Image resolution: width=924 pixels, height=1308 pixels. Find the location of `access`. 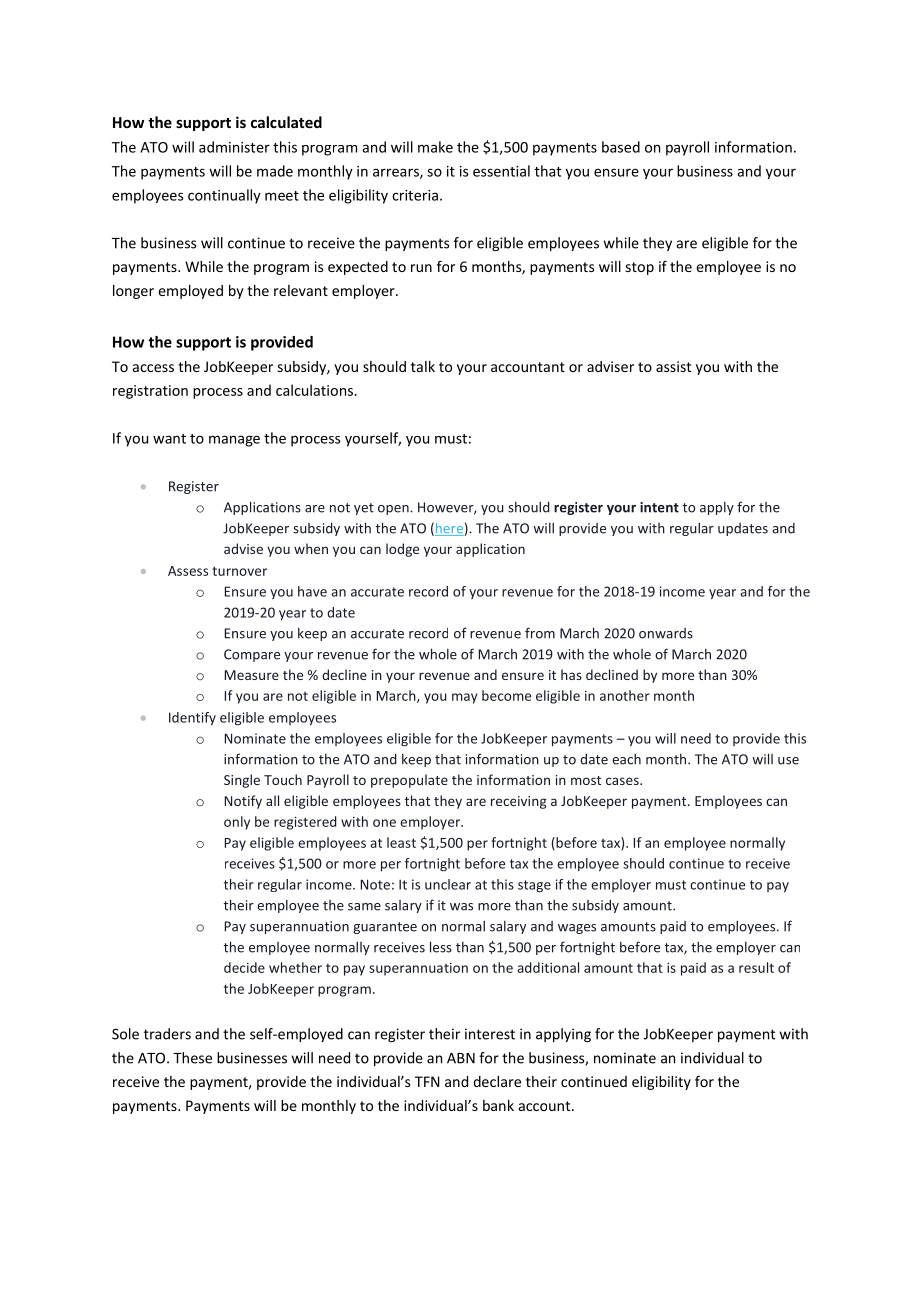

access is located at coordinates (153, 368).
